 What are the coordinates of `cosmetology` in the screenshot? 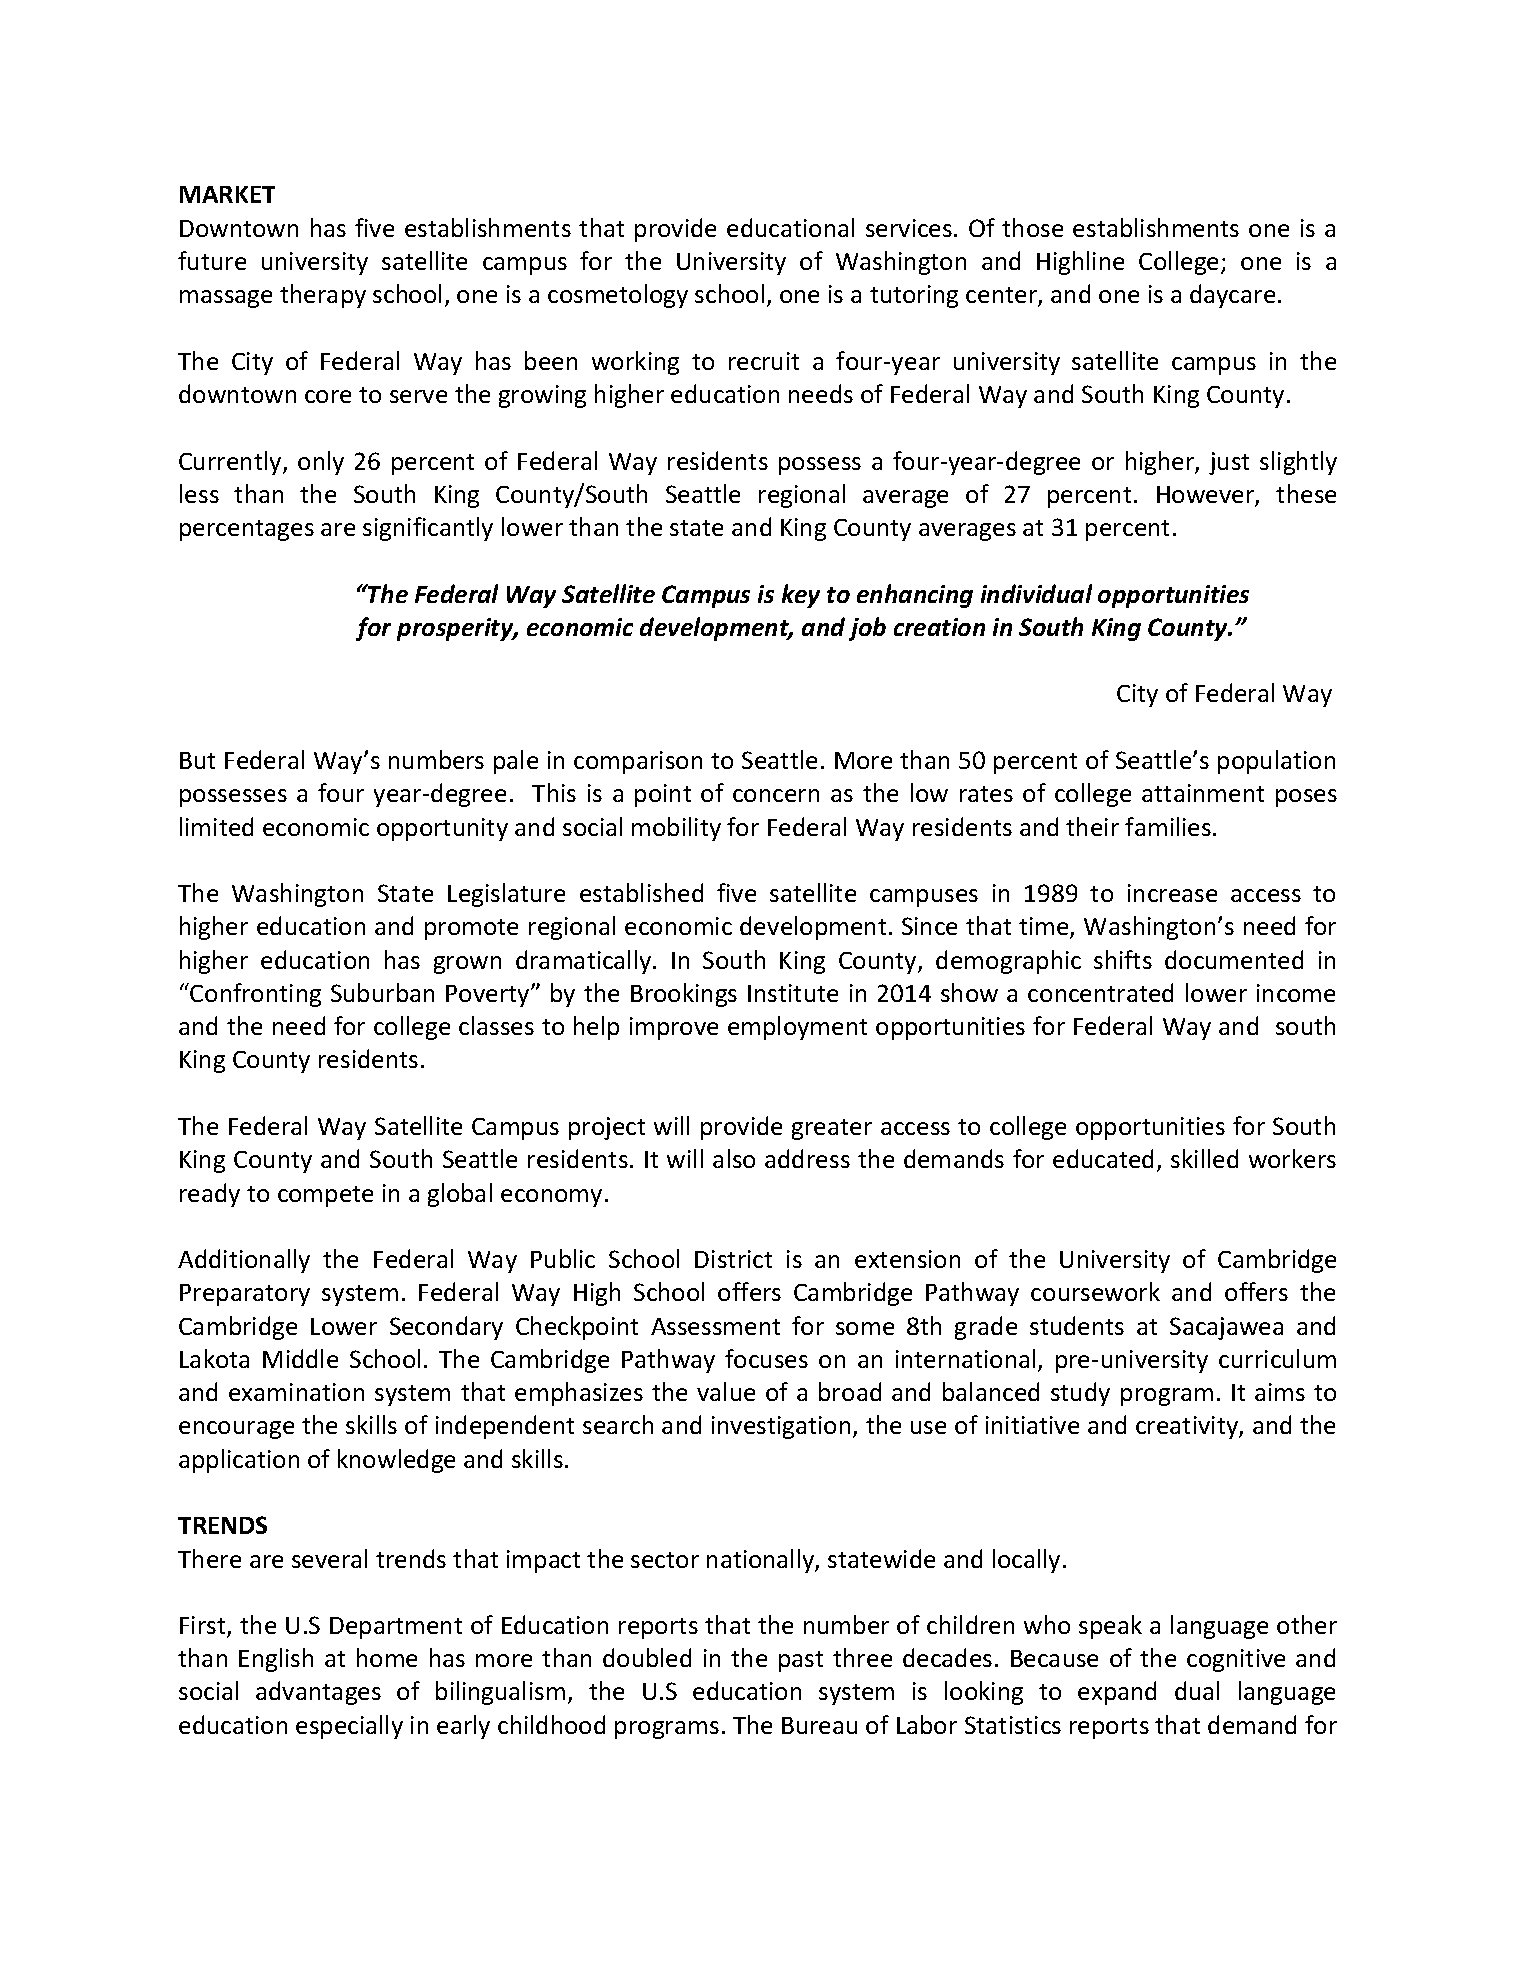 It's located at (618, 296).
